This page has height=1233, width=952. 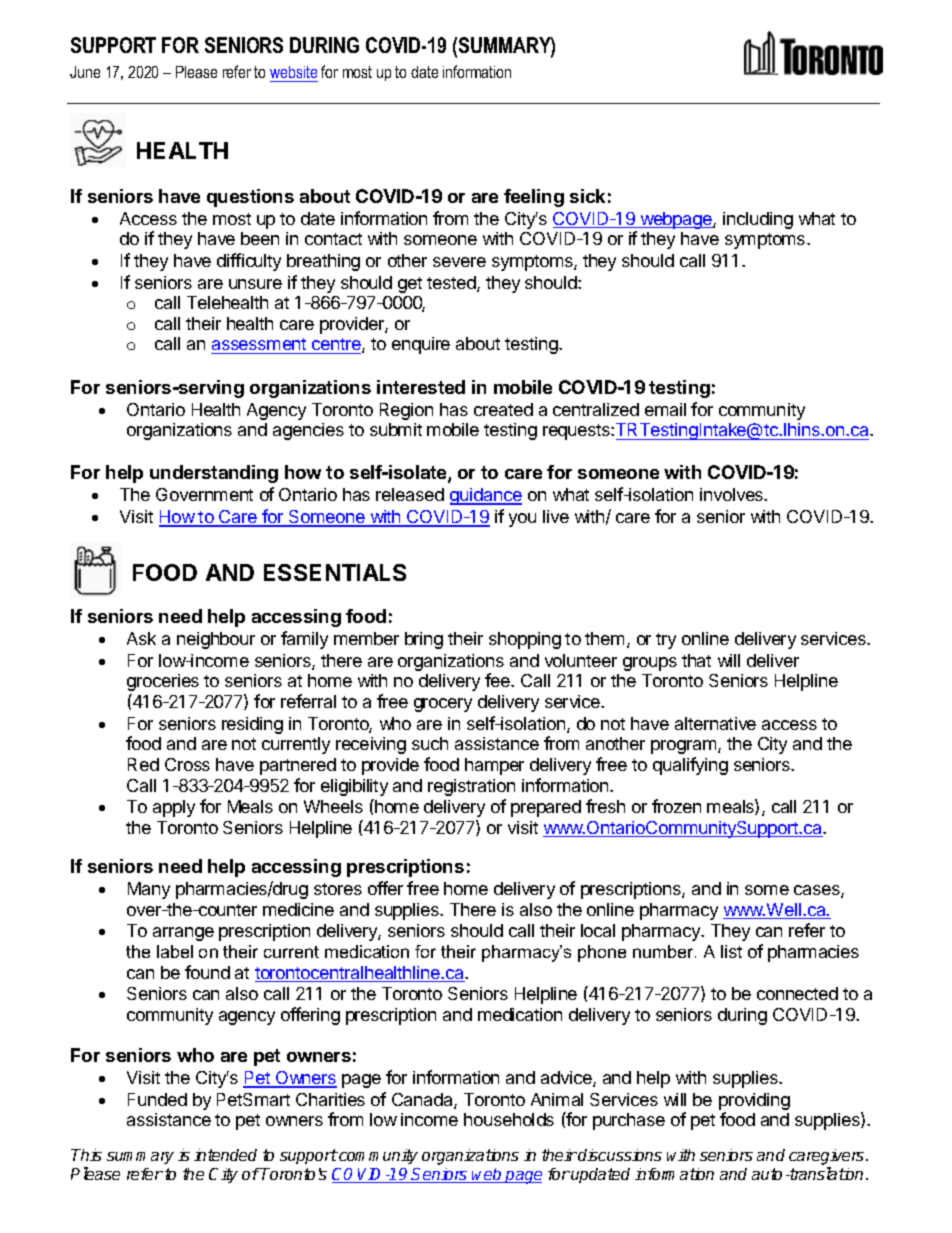 I want to click on June, so click(x=85, y=72).
